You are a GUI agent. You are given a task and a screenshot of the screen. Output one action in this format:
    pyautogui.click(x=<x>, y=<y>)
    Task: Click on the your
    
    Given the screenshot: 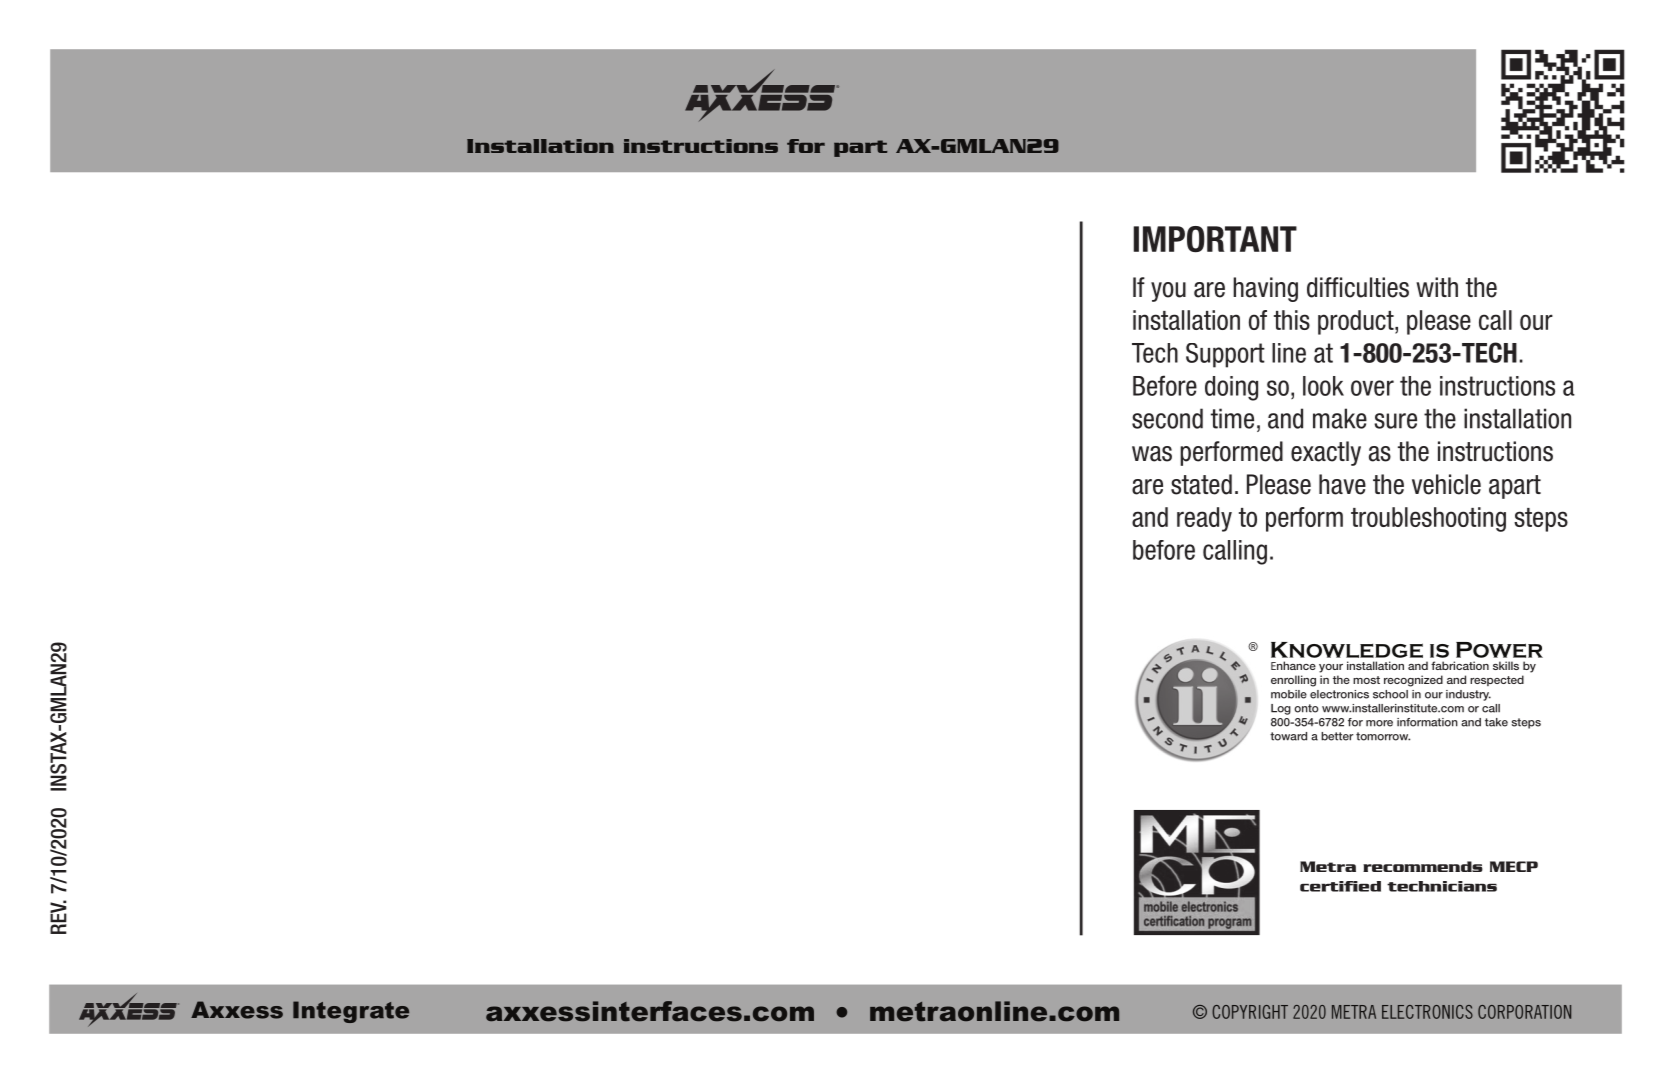 What is the action you would take?
    pyautogui.click(x=1331, y=668)
